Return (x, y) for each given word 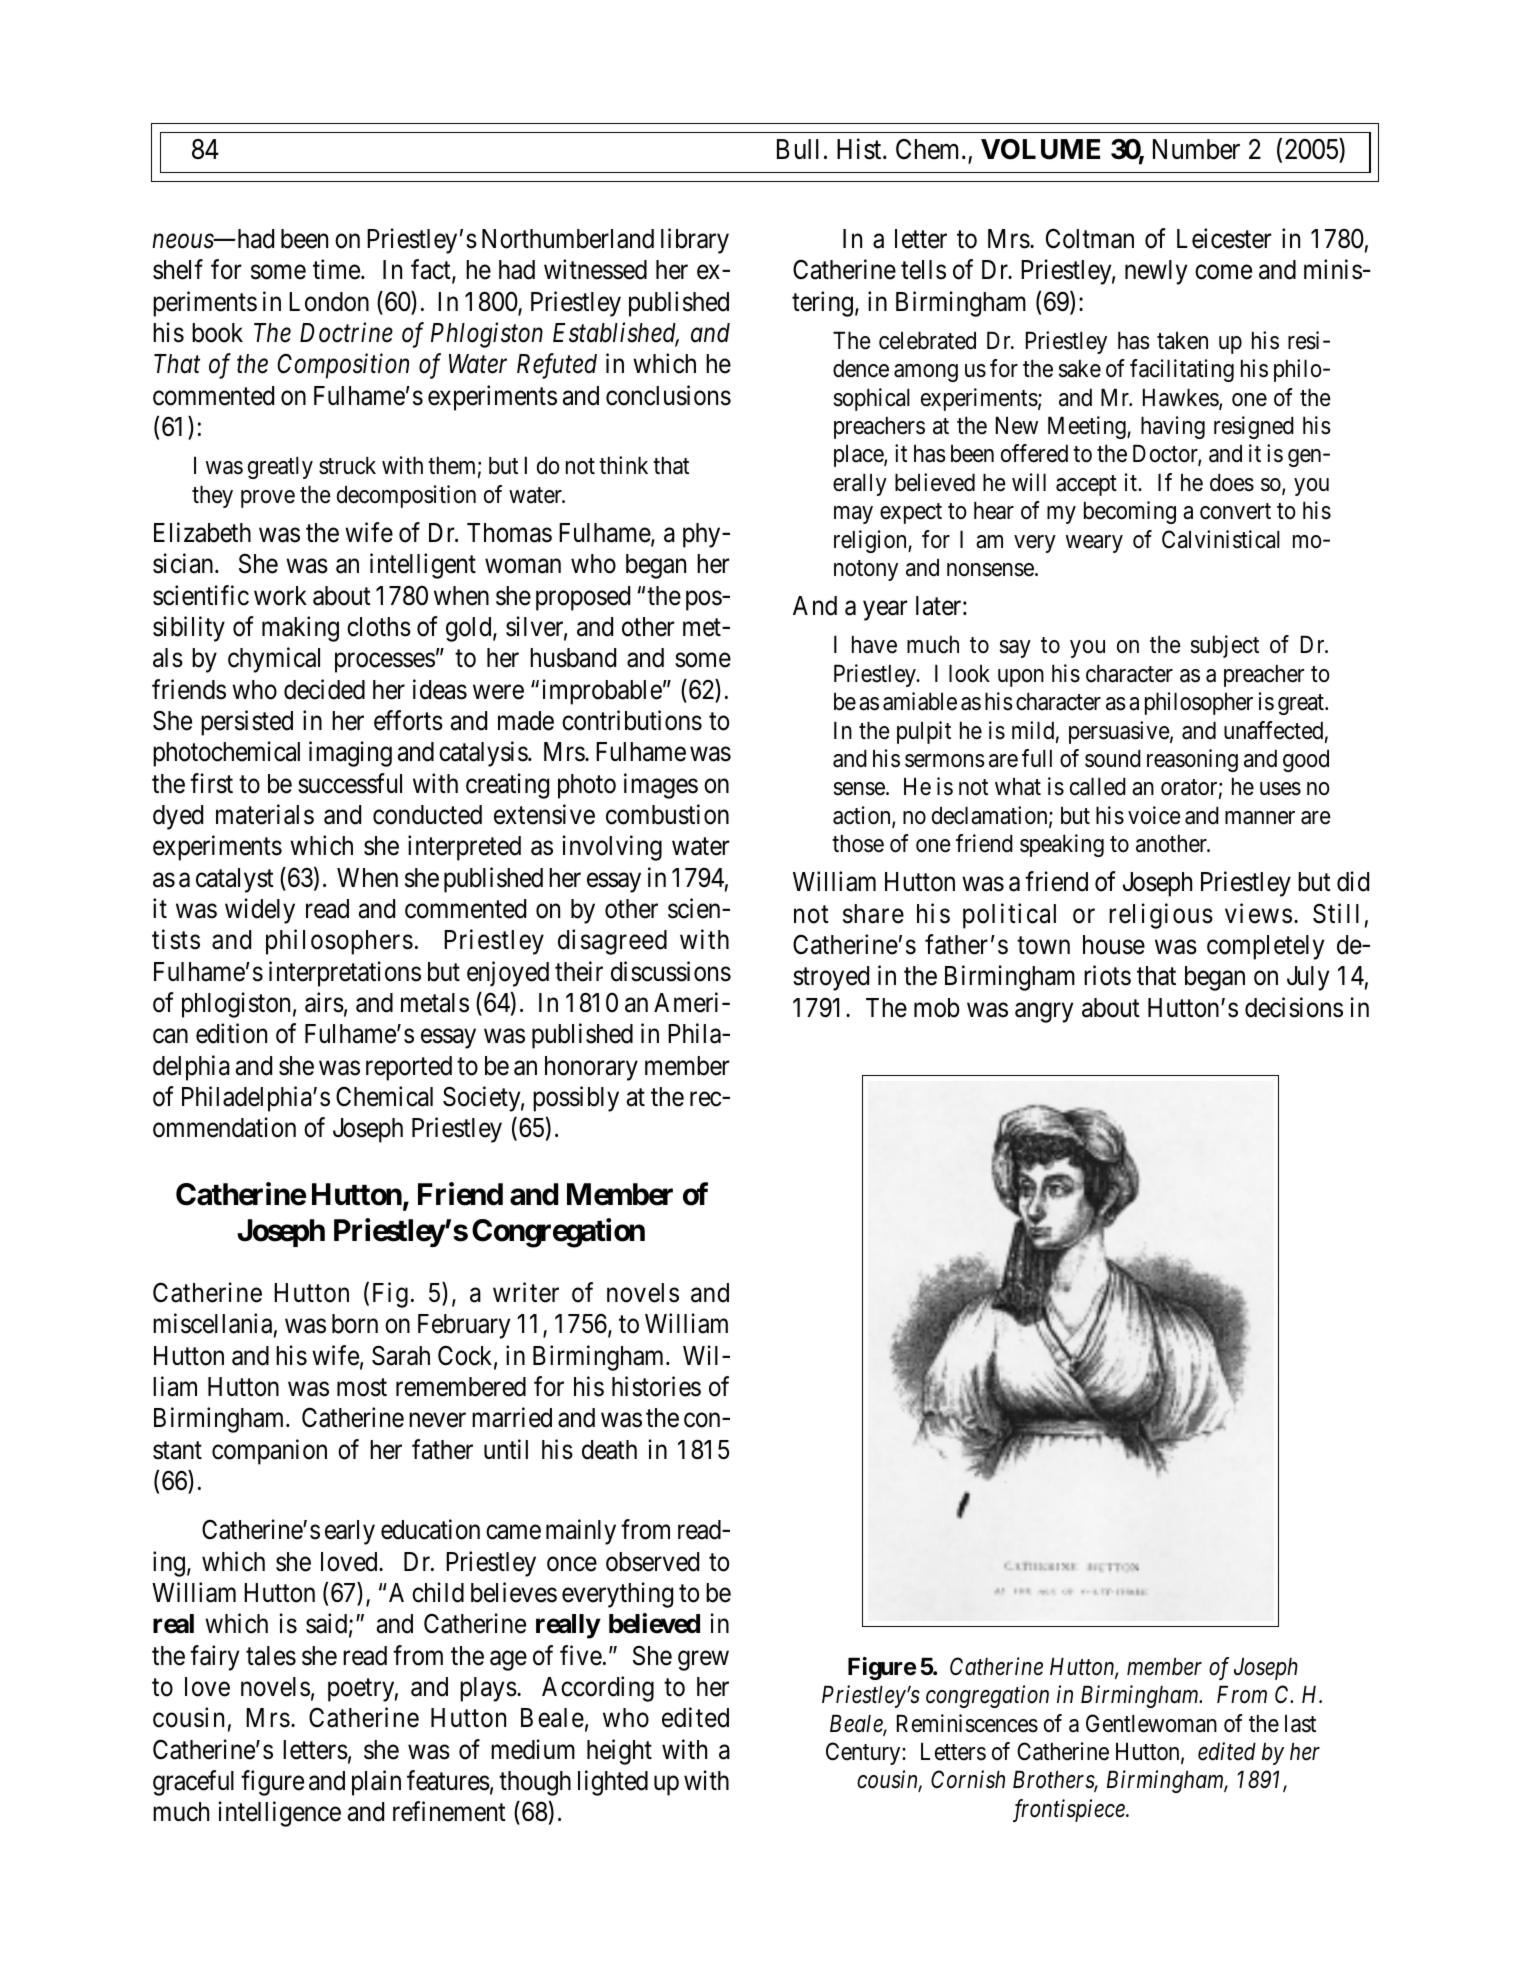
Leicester (1224, 238)
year (885, 611)
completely (1265, 947)
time (336, 270)
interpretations (345, 974)
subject (1225, 646)
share (873, 914)
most (362, 1388)
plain (376, 1783)
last (1300, 1723)
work (280, 596)
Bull (798, 149)
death (609, 1450)
